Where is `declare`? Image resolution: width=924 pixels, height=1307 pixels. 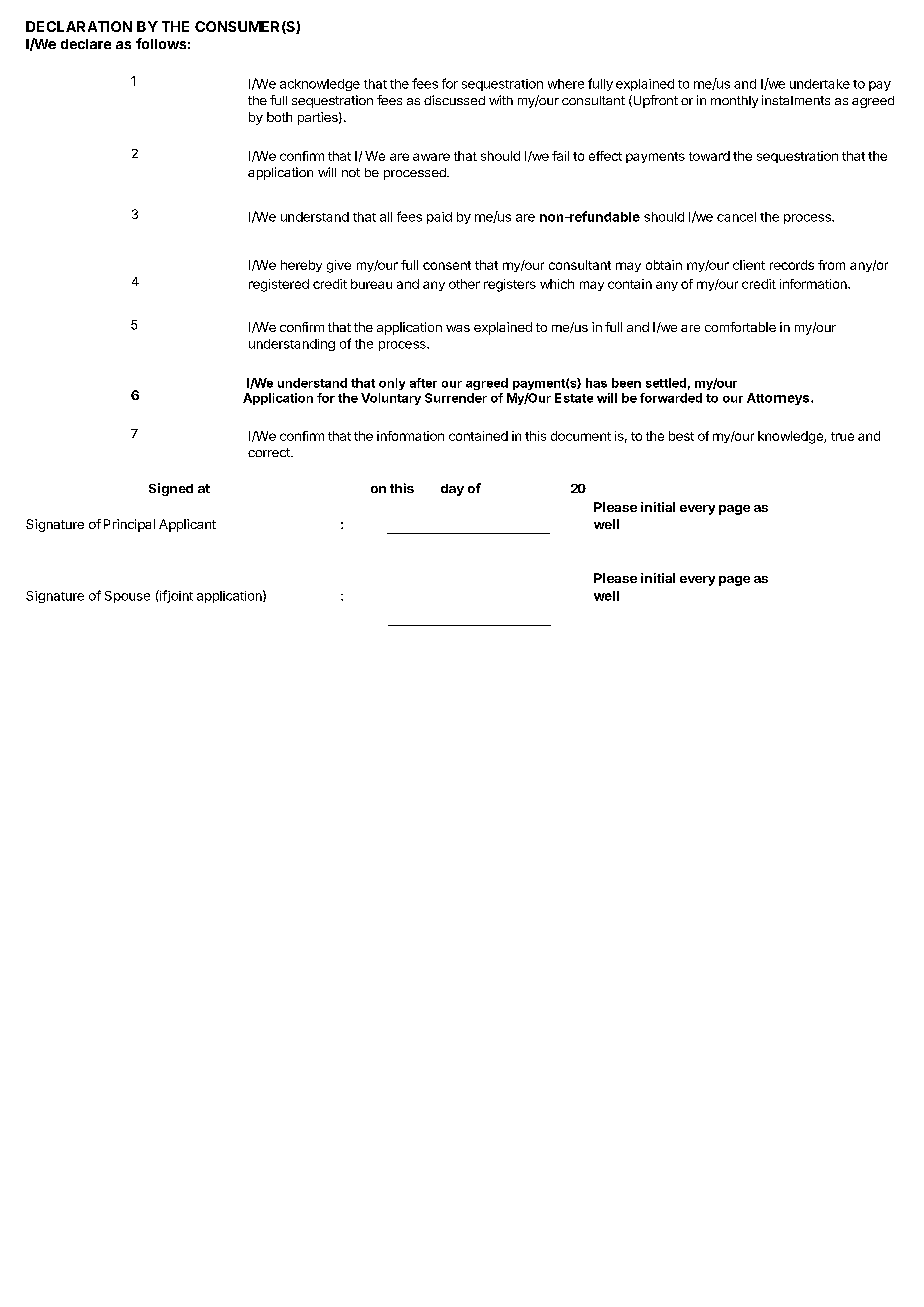 declare is located at coordinates (86, 44).
